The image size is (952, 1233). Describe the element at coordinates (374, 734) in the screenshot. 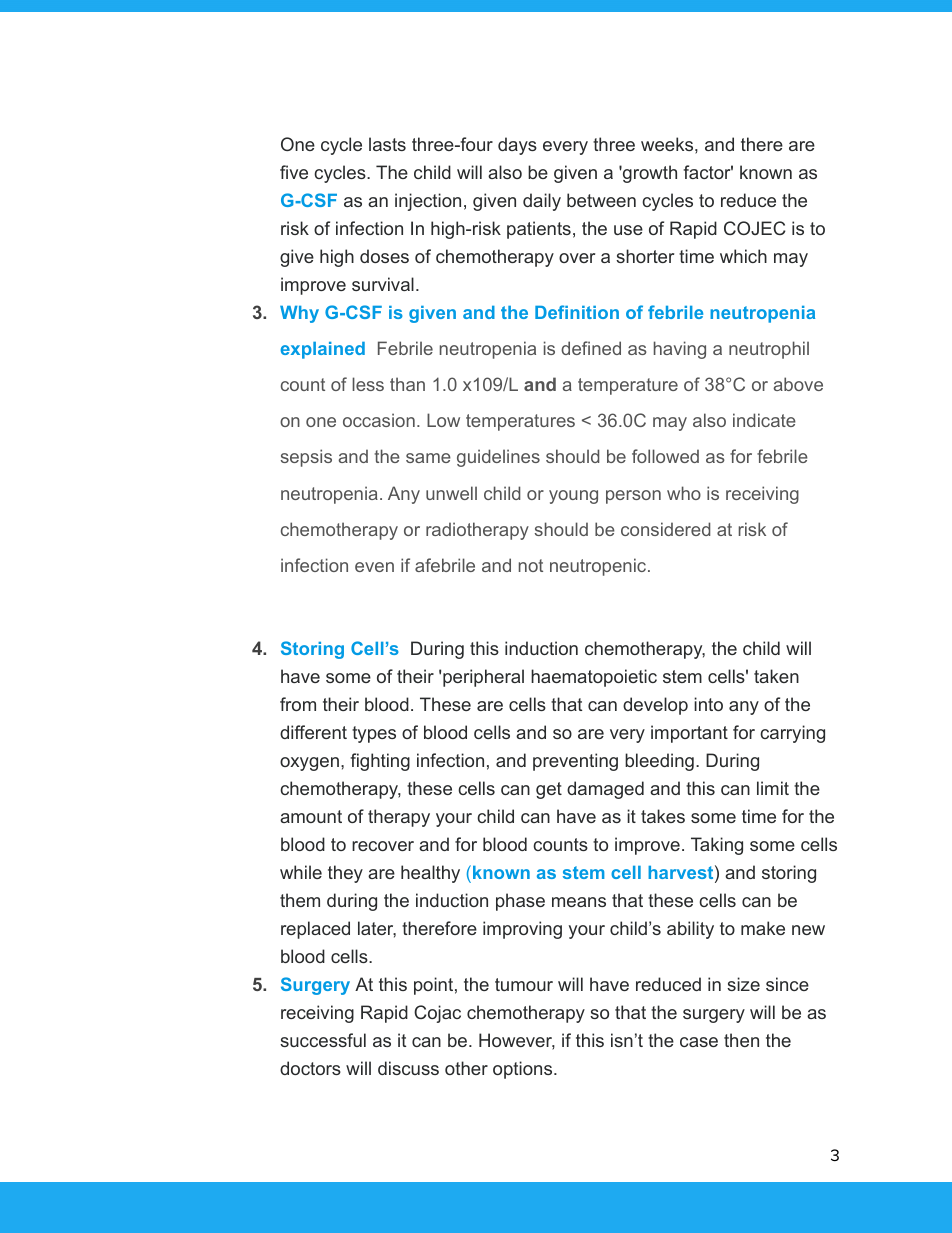

I see `types` at that location.
